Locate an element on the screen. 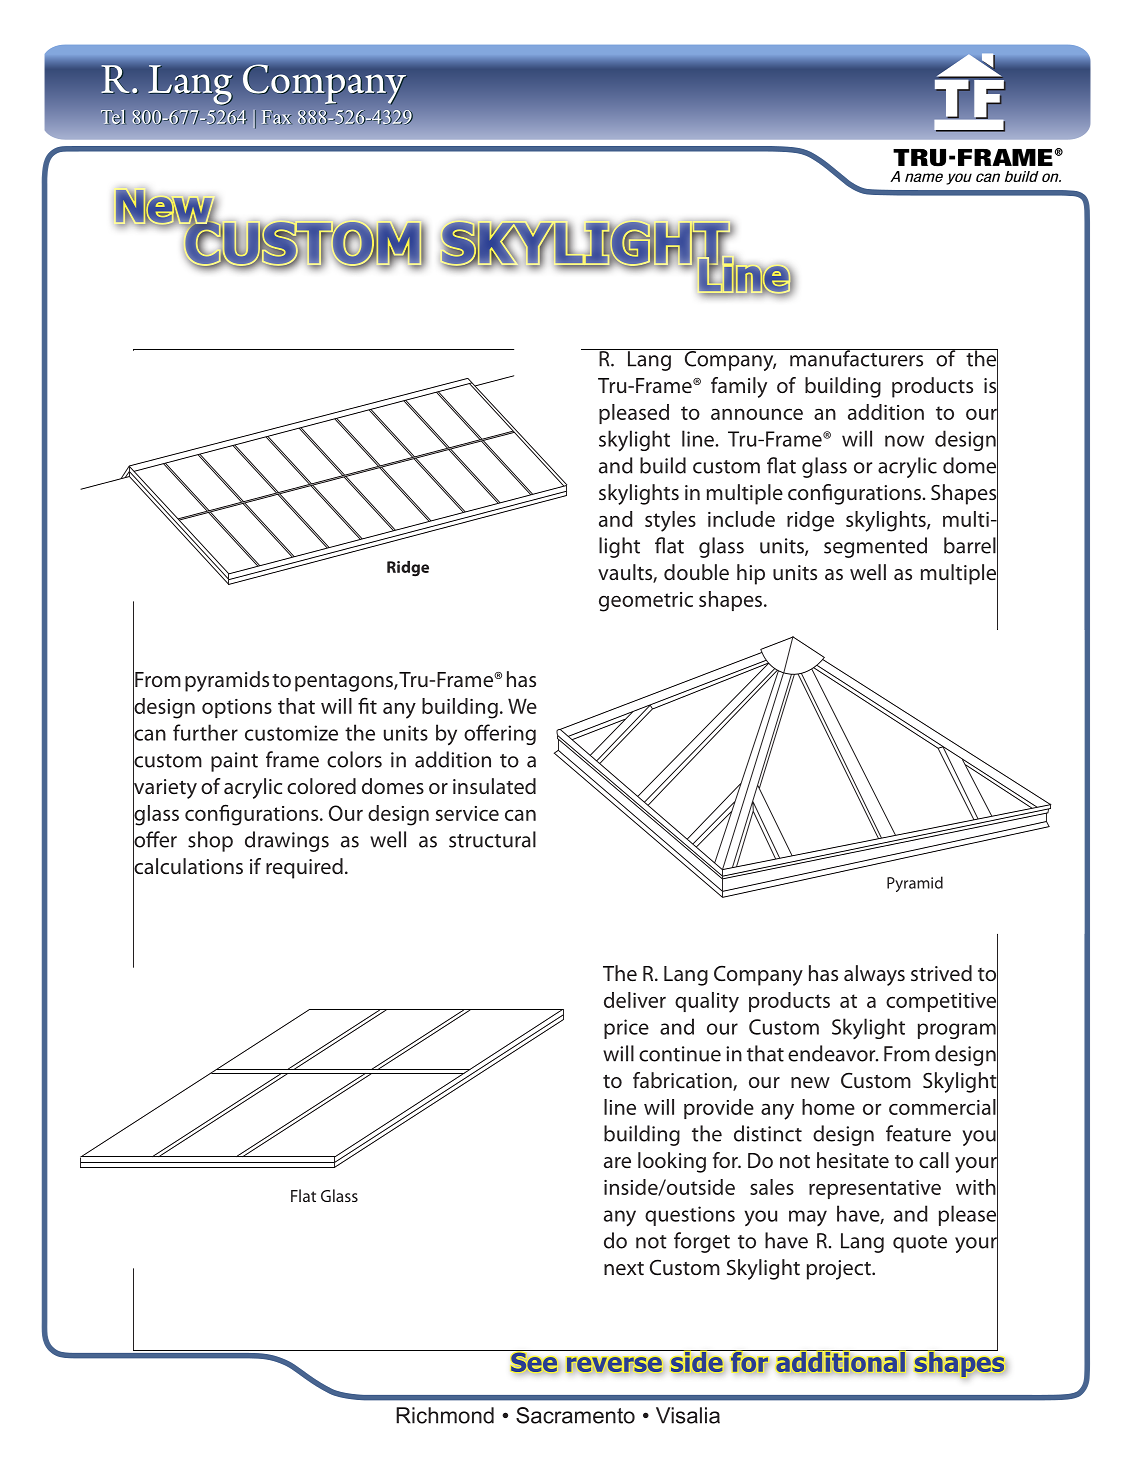 Image resolution: width=1136 pixels, height=1470 pixels. geometric is located at coordinates (646, 602).
